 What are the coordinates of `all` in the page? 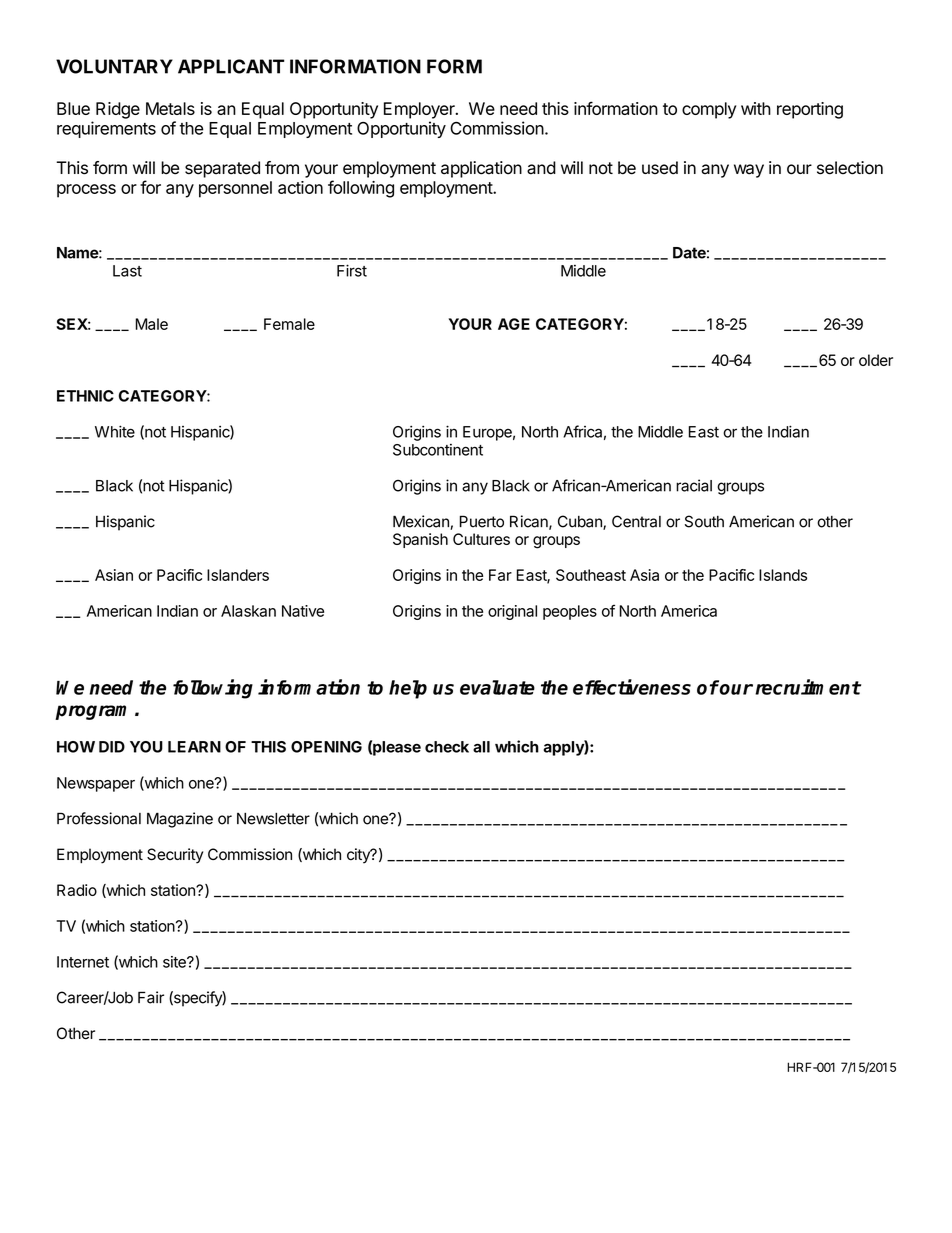 It's located at (481, 747).
